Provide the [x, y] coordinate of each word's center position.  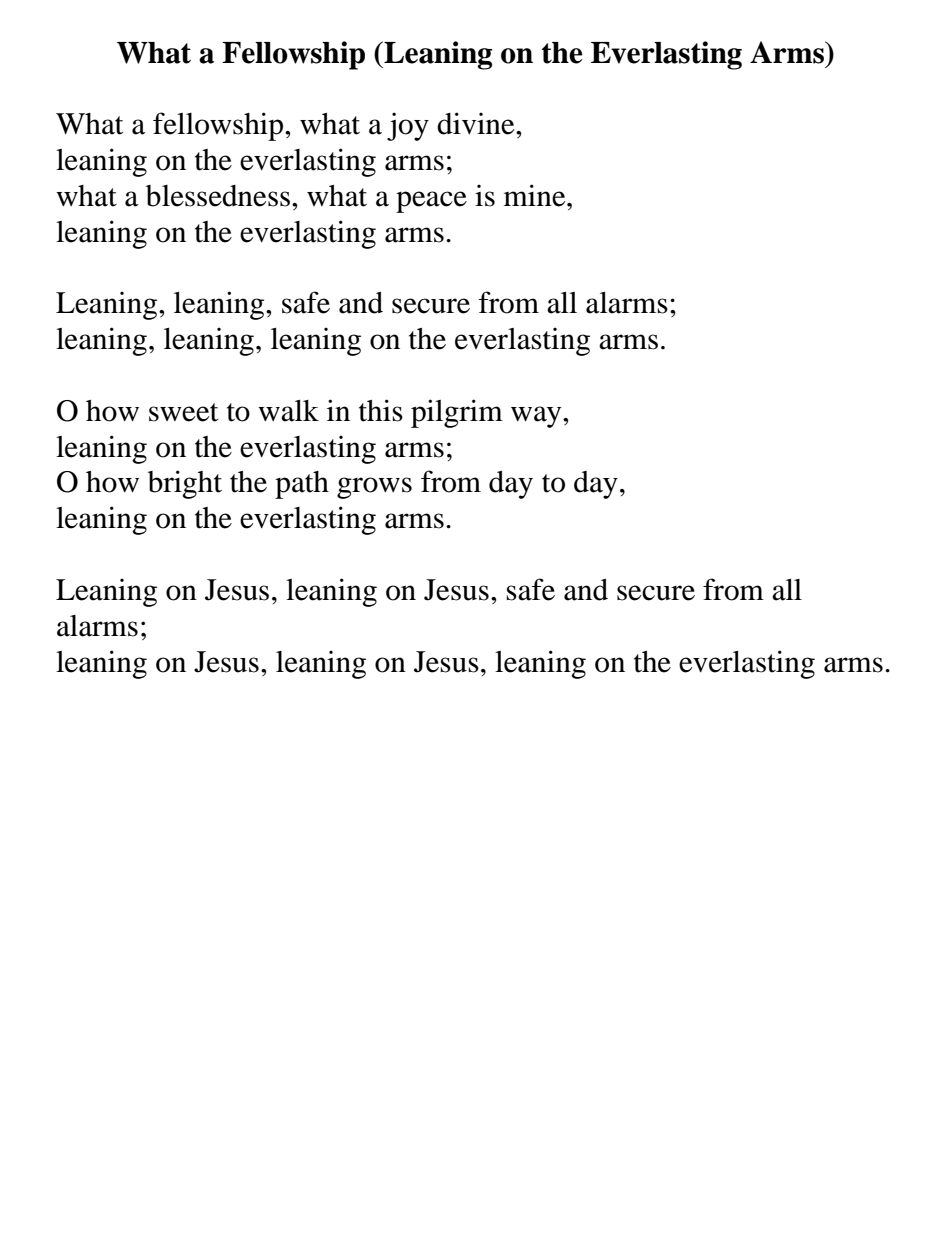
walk [288, 411]
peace [431, 202]
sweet [183, 412]
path [302, 485]
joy [408, 126]
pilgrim [457, 413]
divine [477, 123]
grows [374, 488]
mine [536, 195]
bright [185, 484]
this [381, 410]
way [537, 417]
